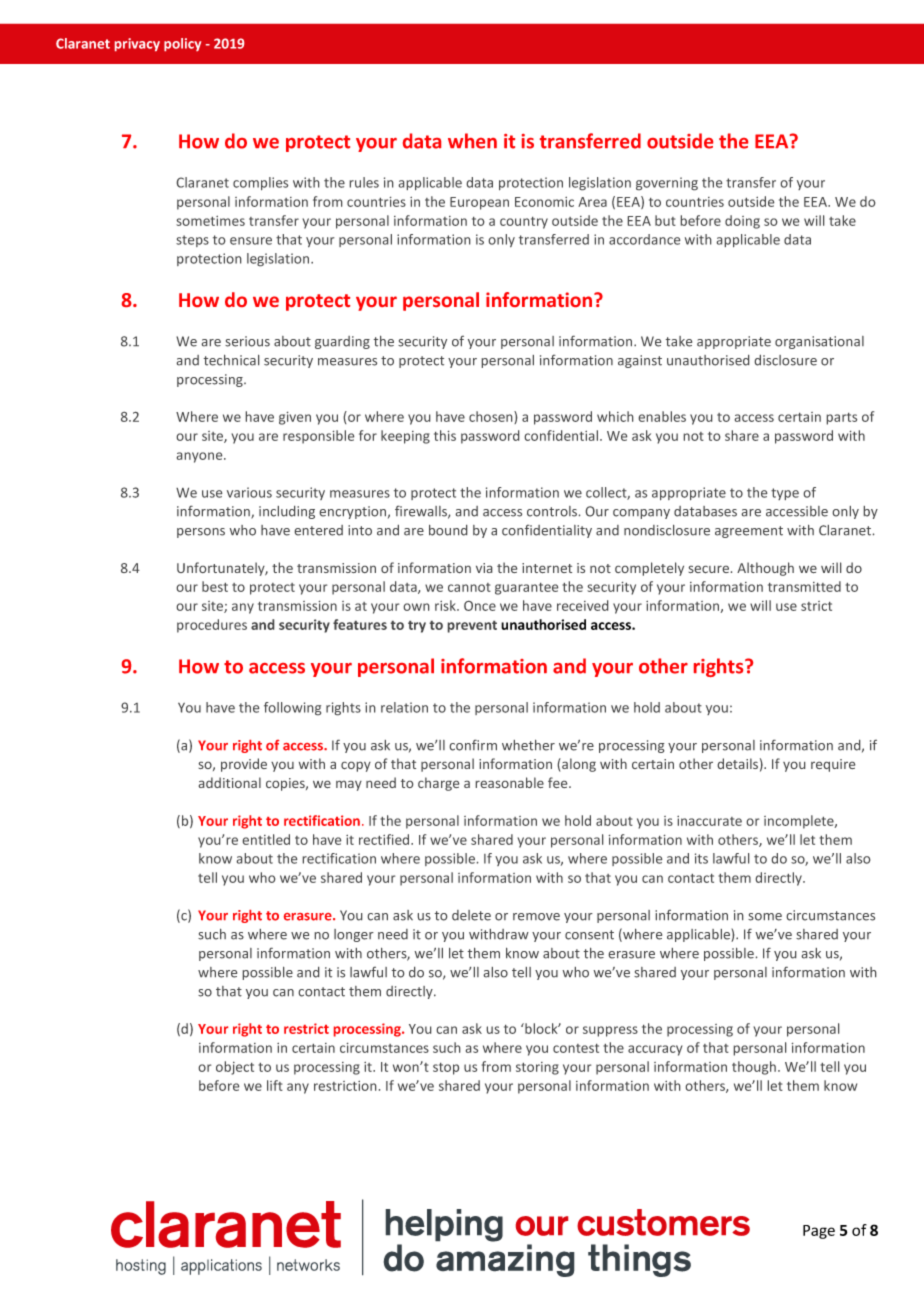  What do you see at coordinates (667, 183) in the screenshot?
I see `governing` at bounding box center [667, 183].
